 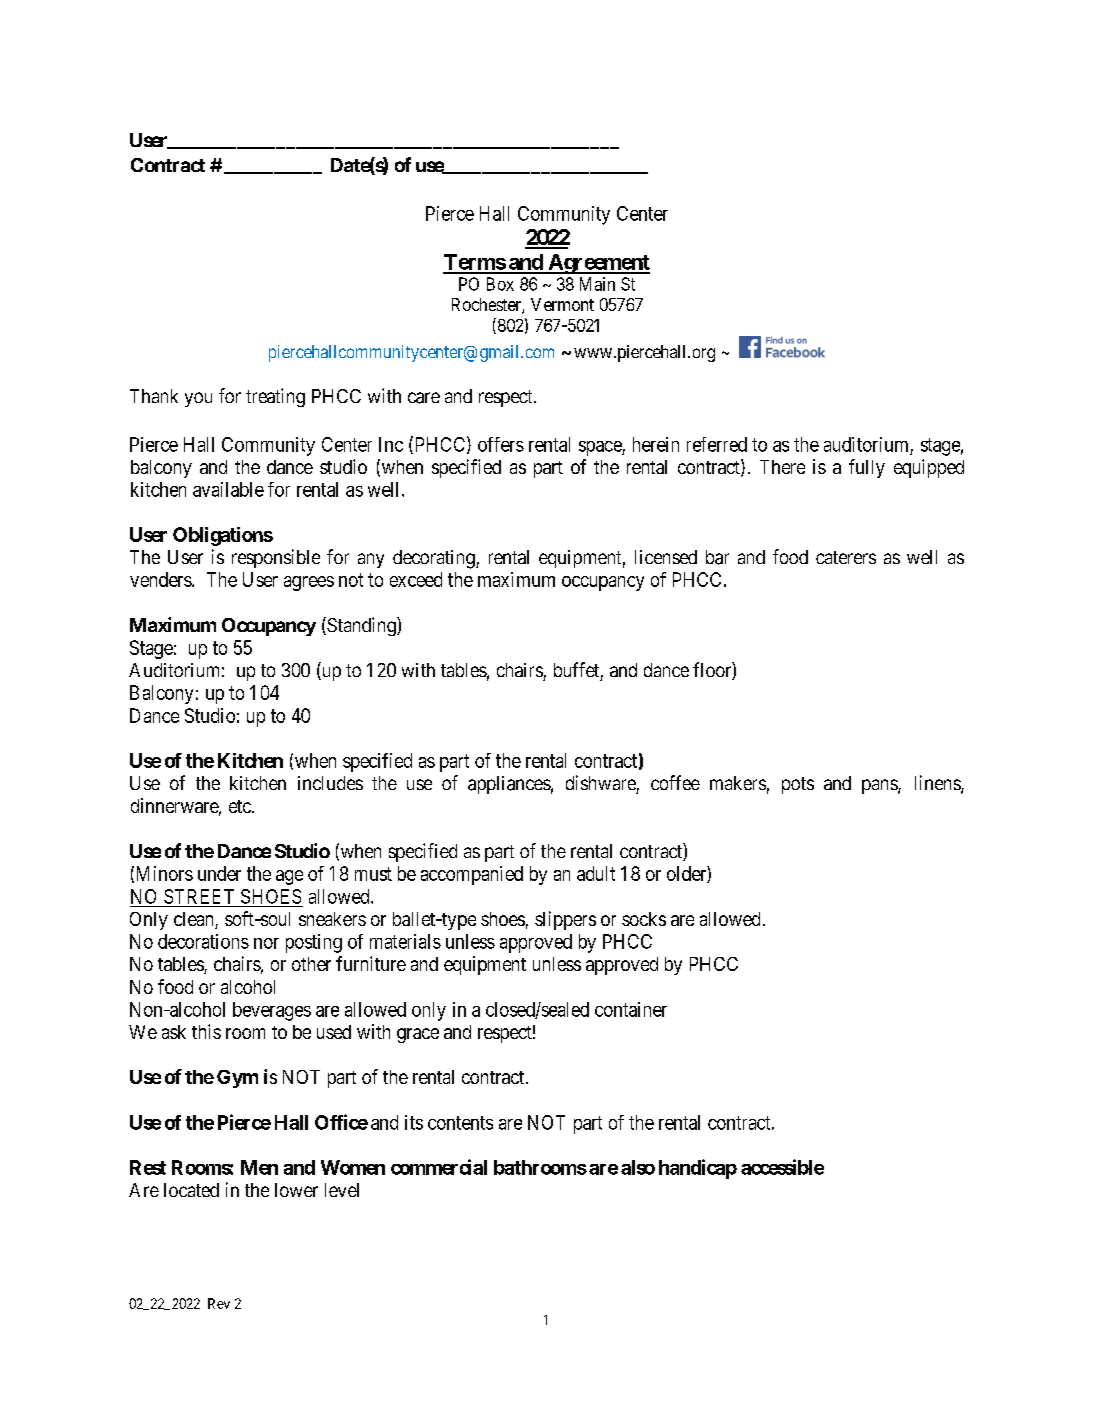 What do you see at coordinates (509, 785) in the screenshot?
I see `appliances` at bounding box center [509, 785].
